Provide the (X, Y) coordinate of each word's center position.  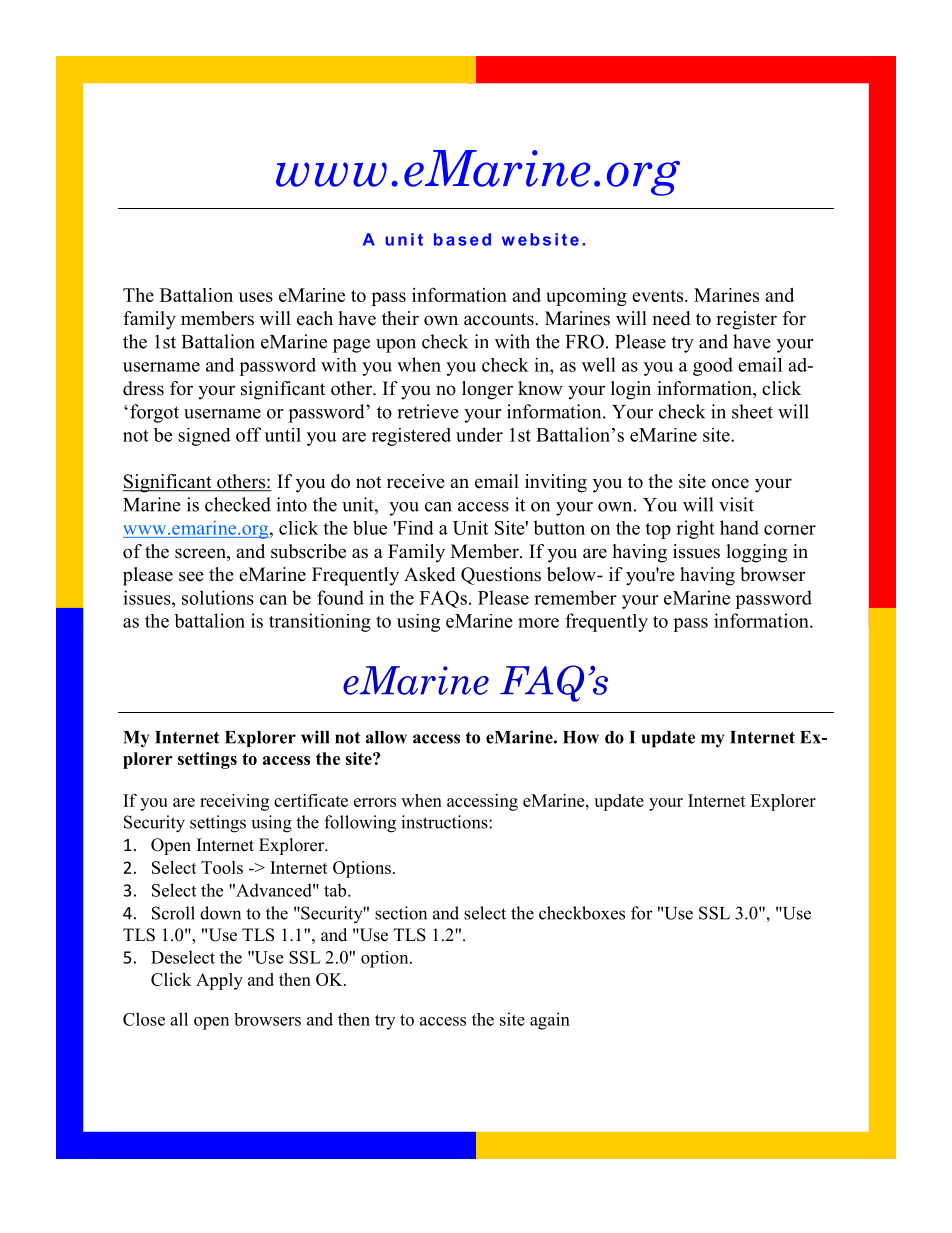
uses (256, 297)
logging (756, 553)
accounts (500, 319)
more (538, 623)
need (671, 318)
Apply (219, 981)
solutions (218, 597)
